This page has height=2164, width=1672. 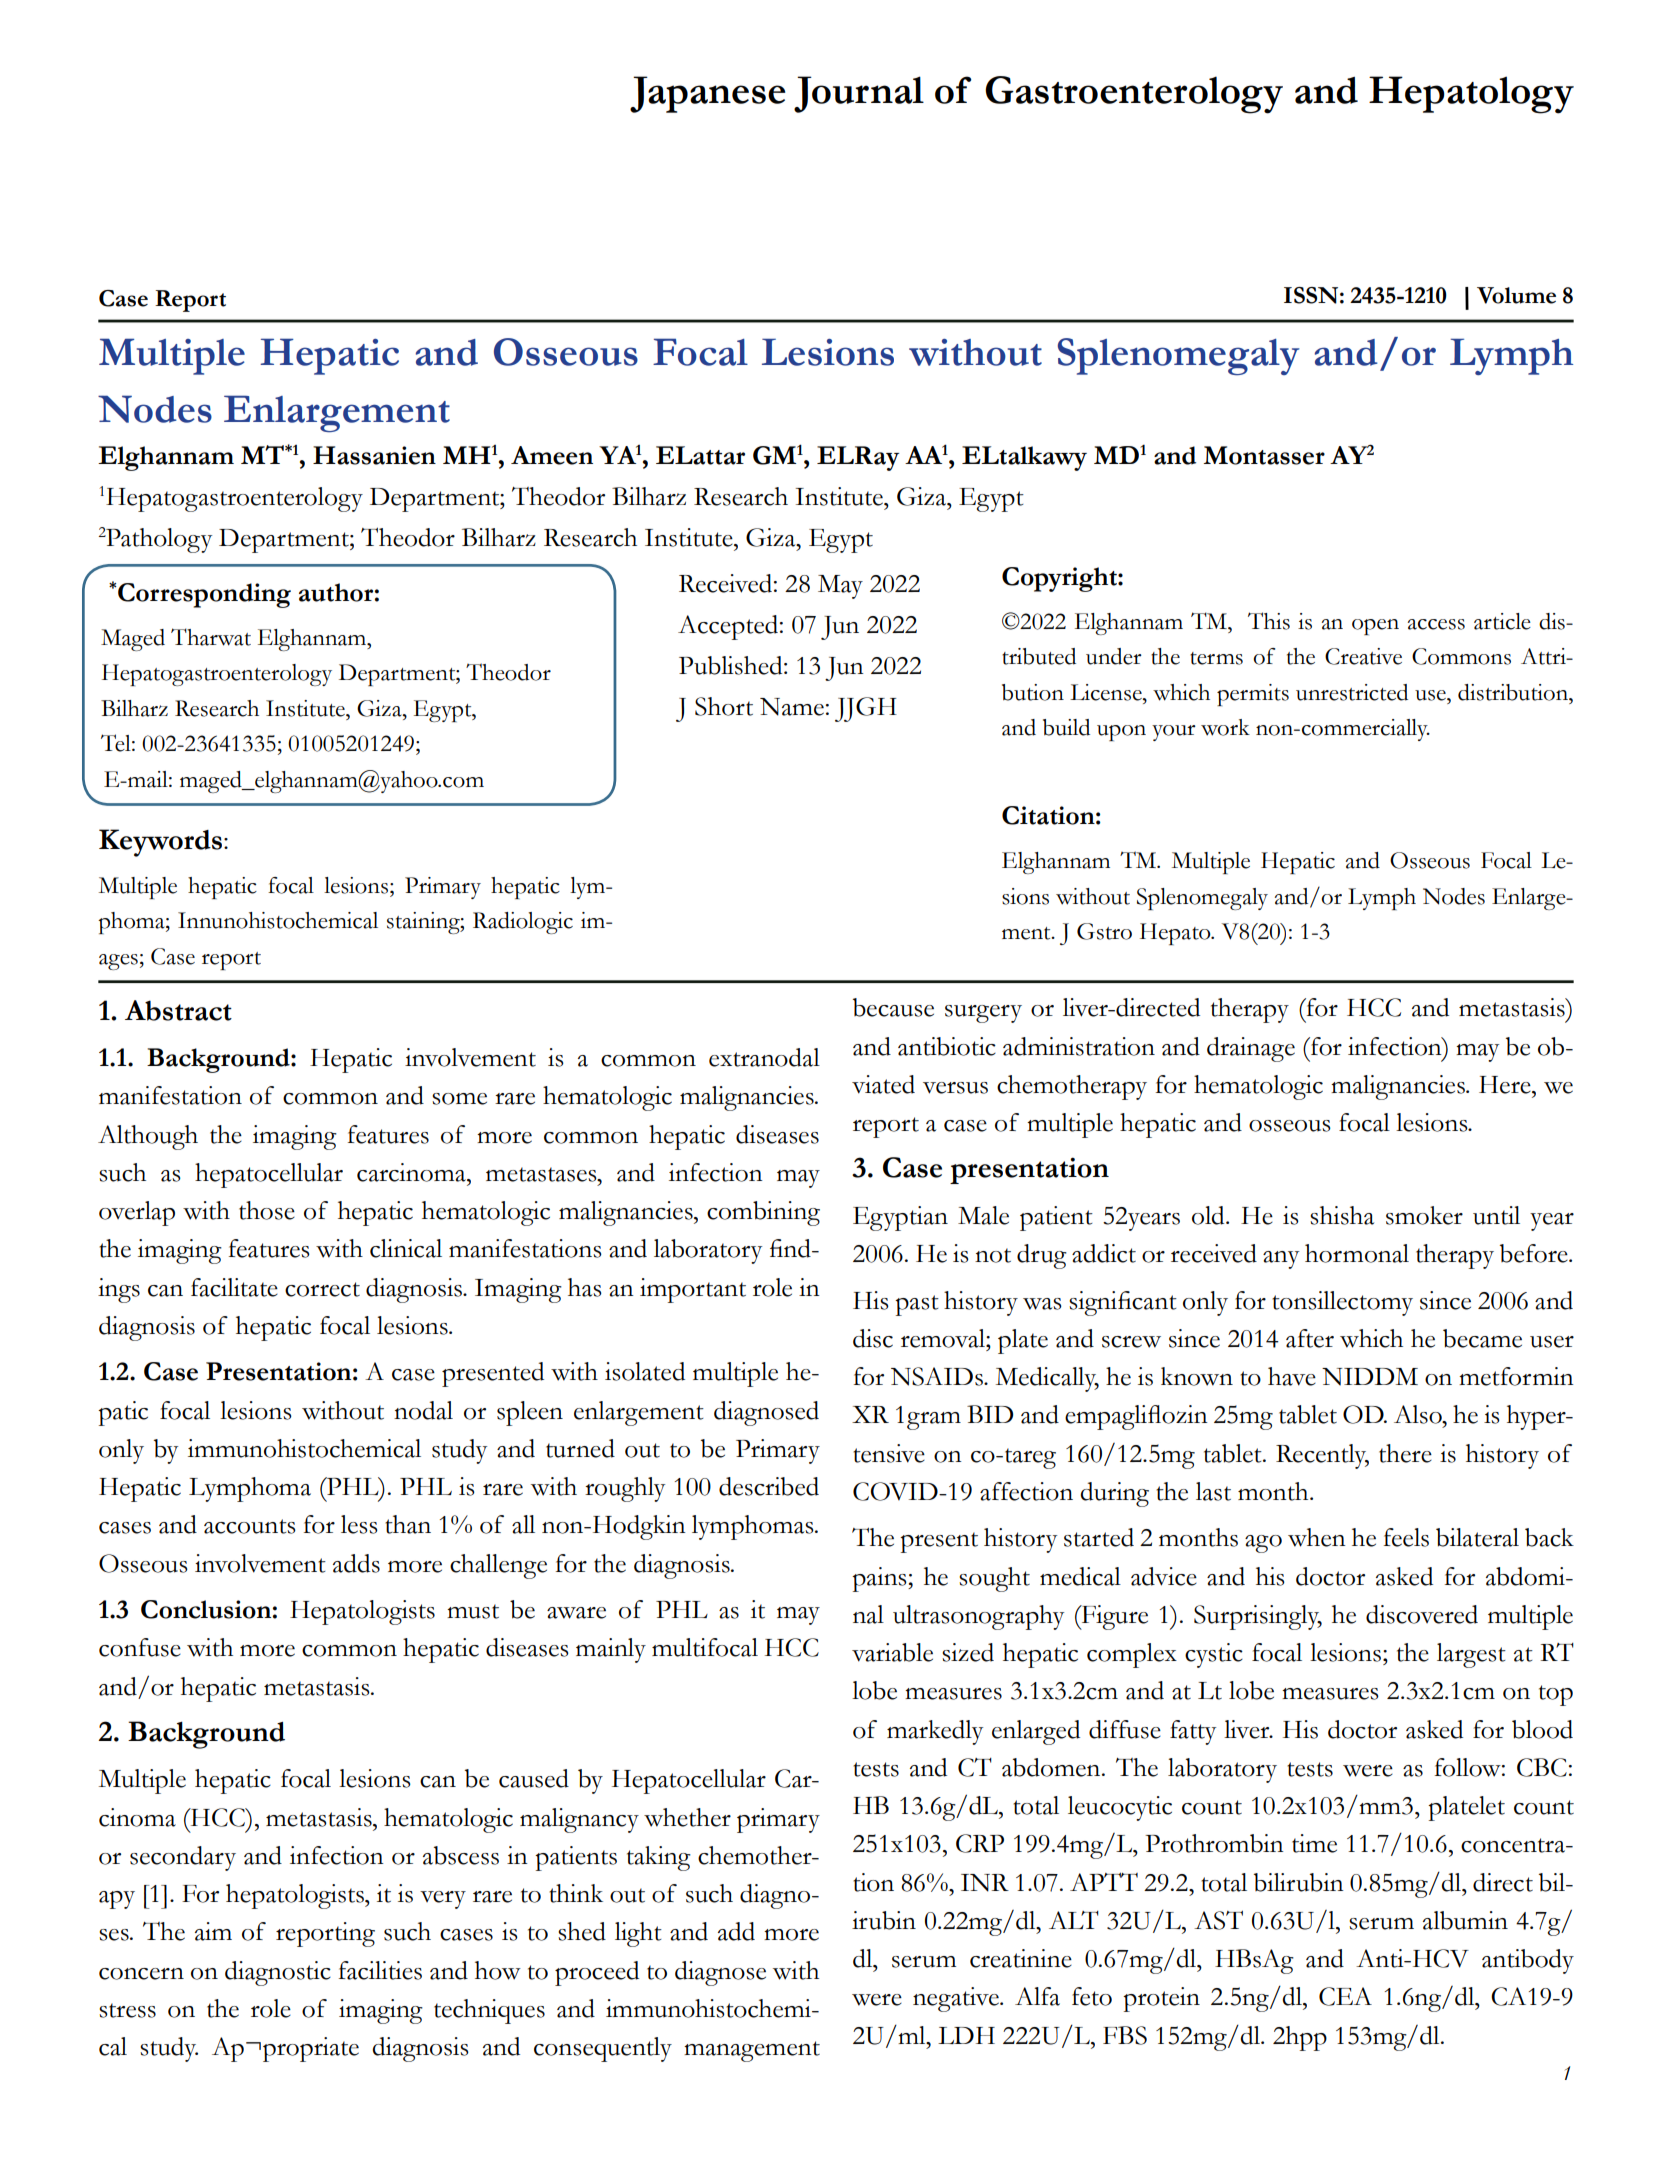 What do you see at coordinates (1251, 1049) in the page?
I see `drainage` at bounding box center [1251, 1049].
